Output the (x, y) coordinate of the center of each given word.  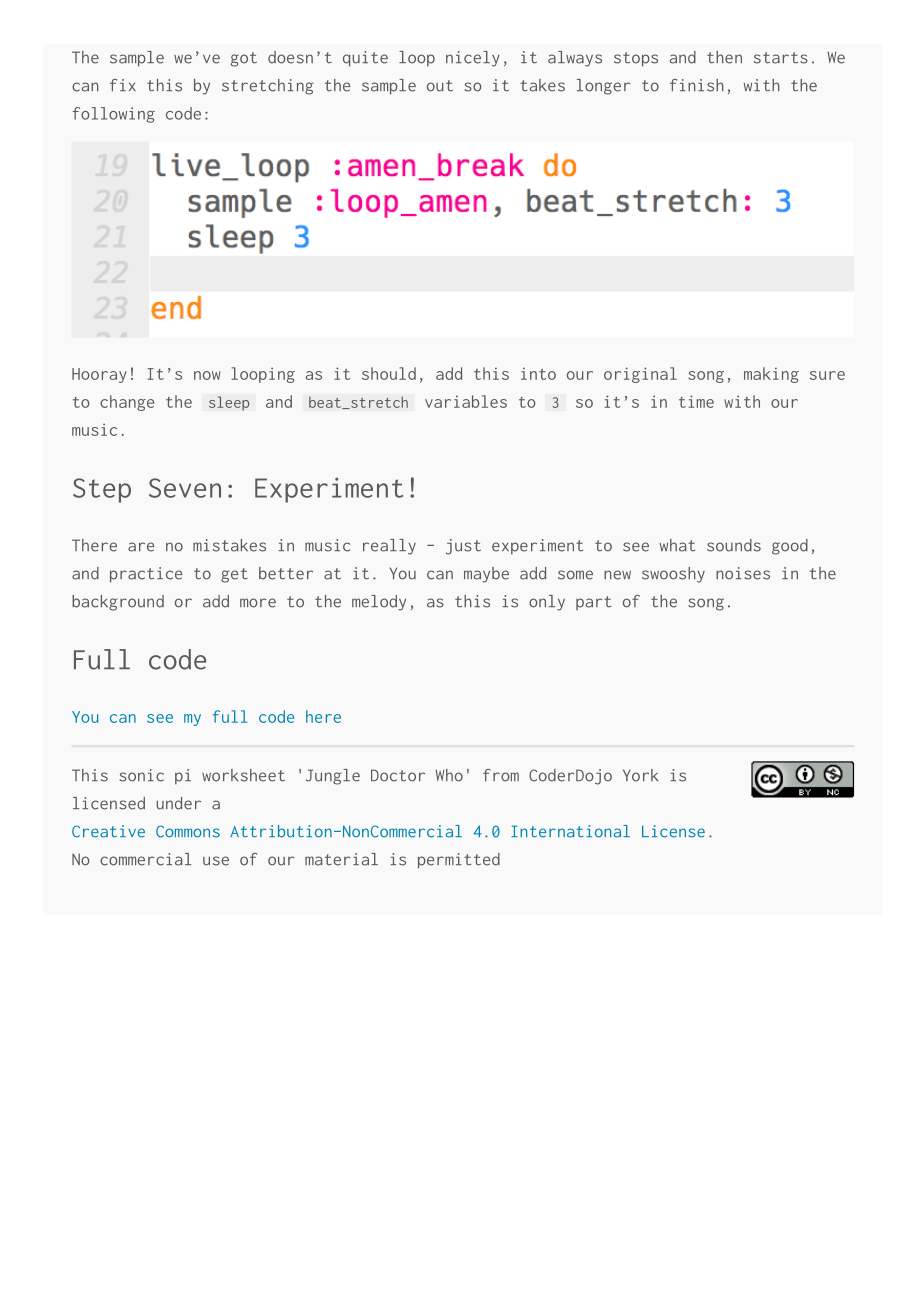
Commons (188, 831)
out (440, 86)
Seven (185, 488)
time (696, 401)
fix (123, 85)
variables (466, 401)
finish (697, 85)
